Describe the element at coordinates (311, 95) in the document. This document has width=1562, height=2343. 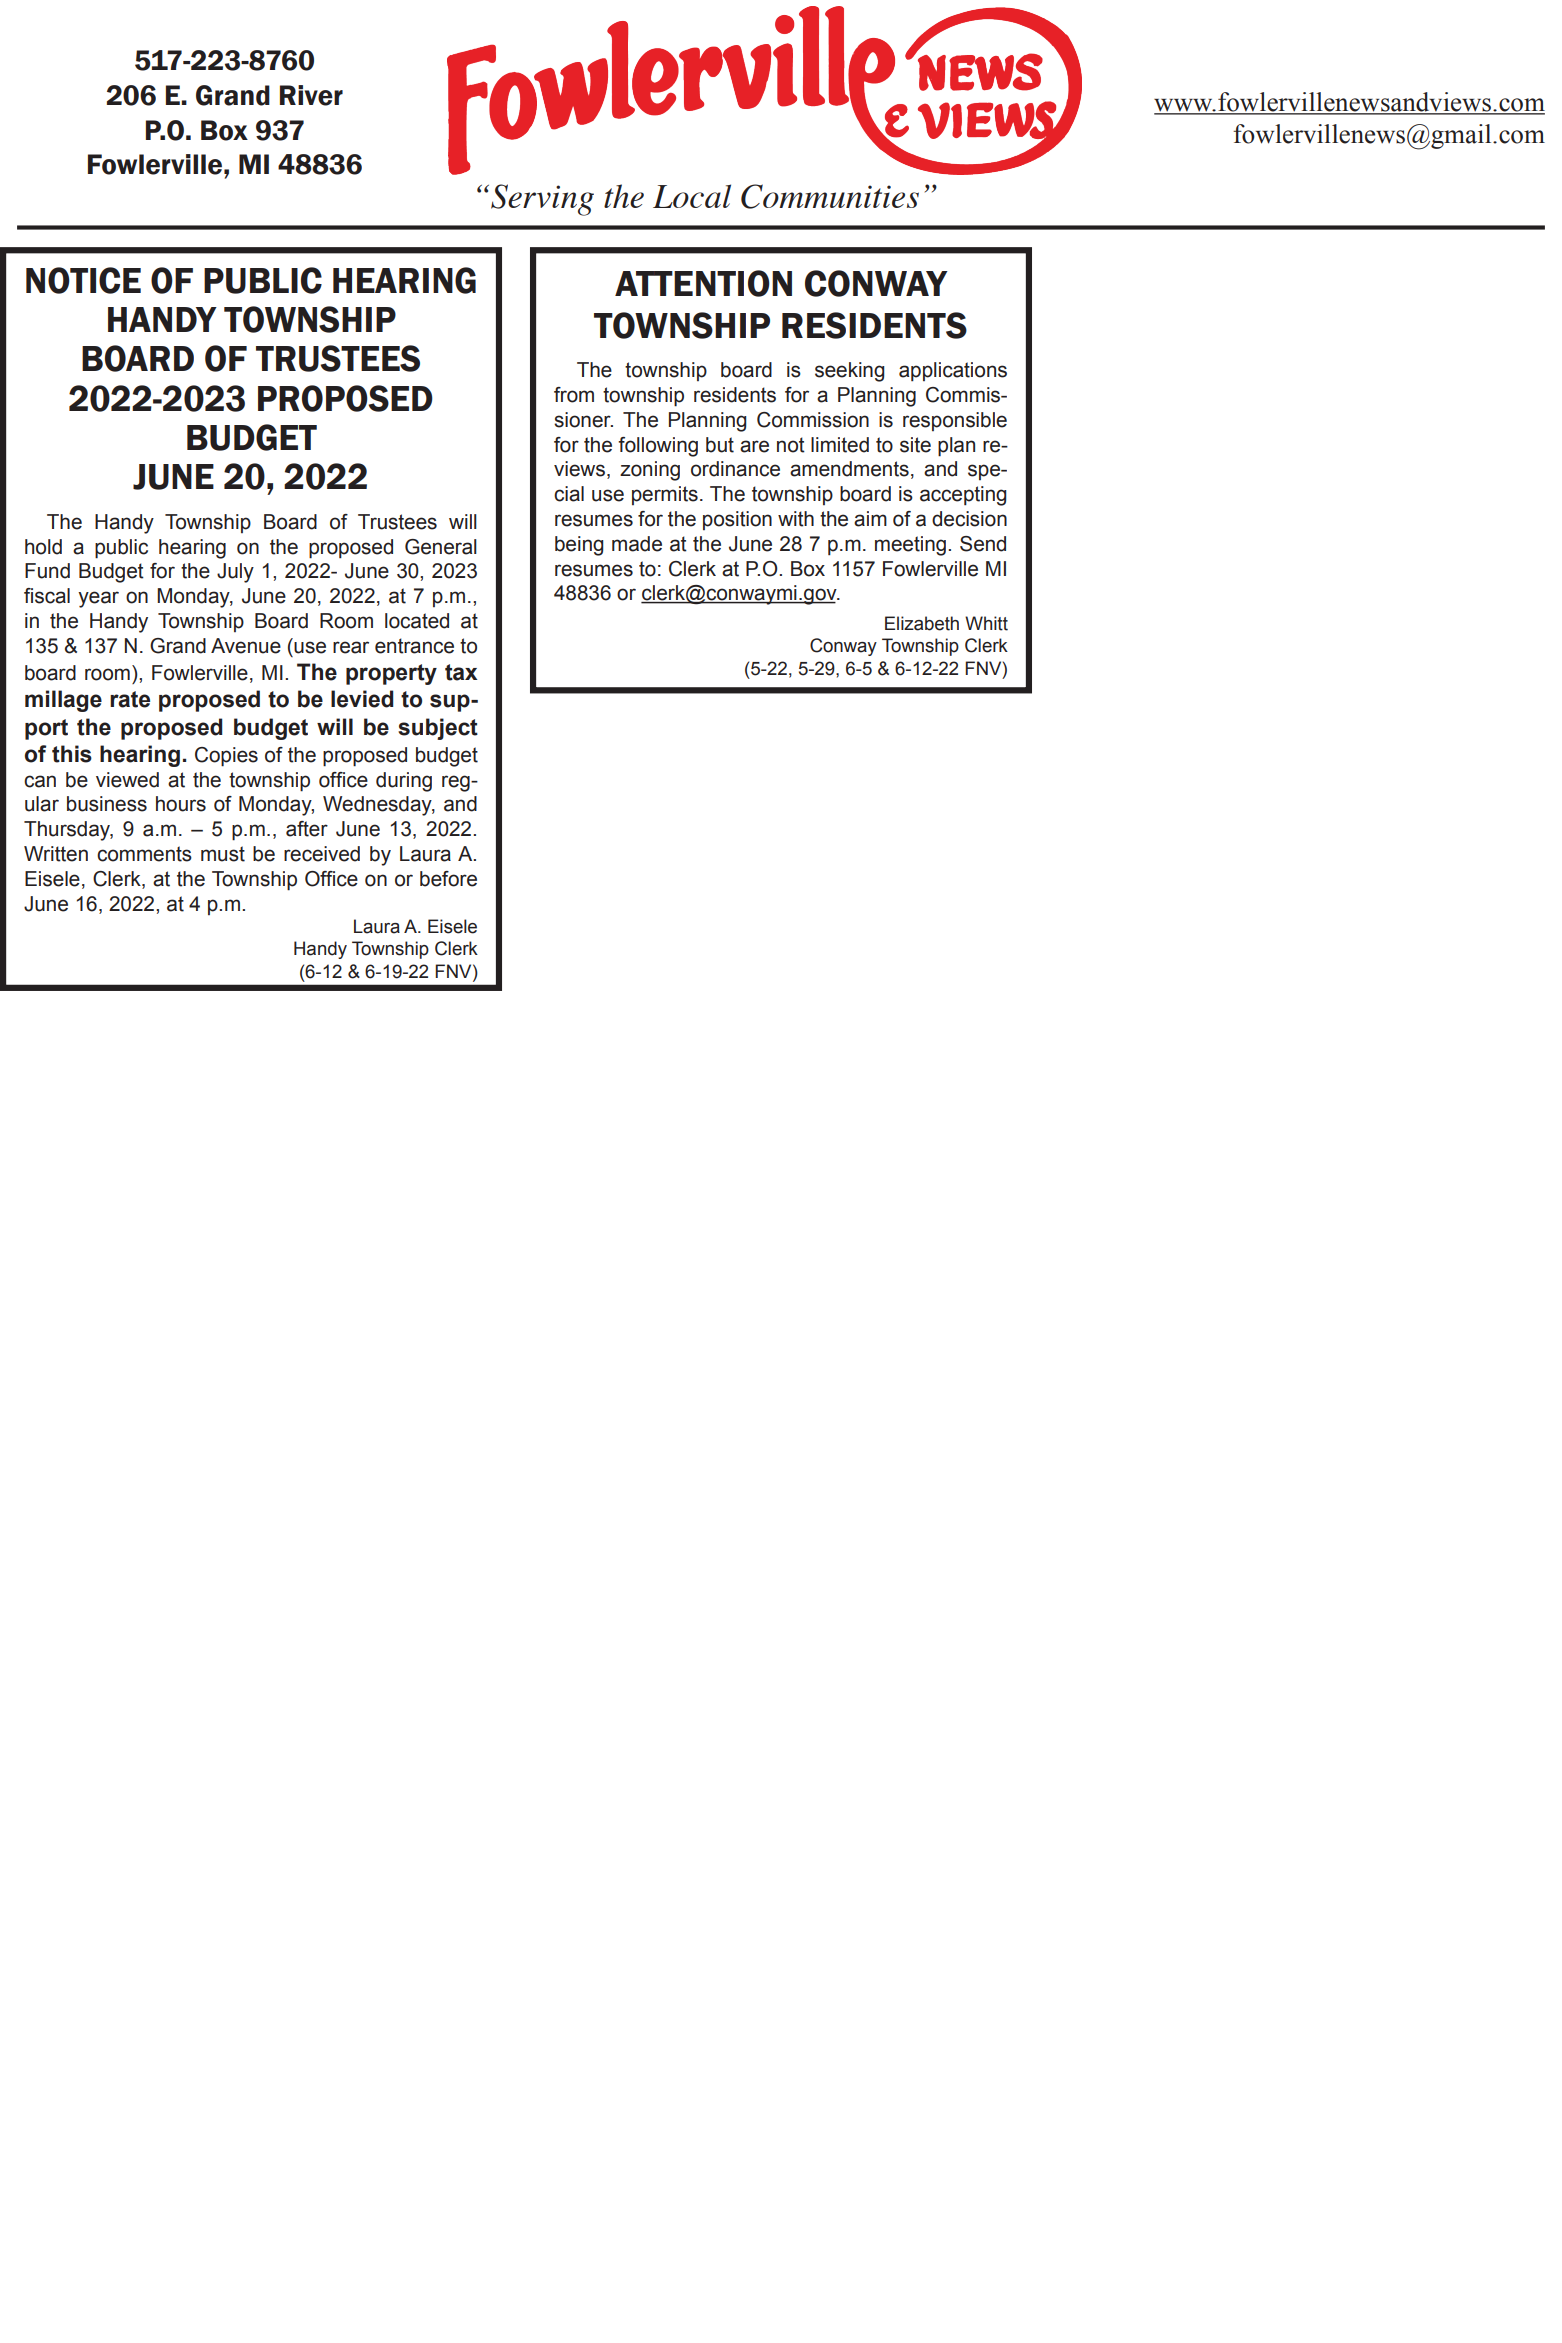
I see `River` at that location.
